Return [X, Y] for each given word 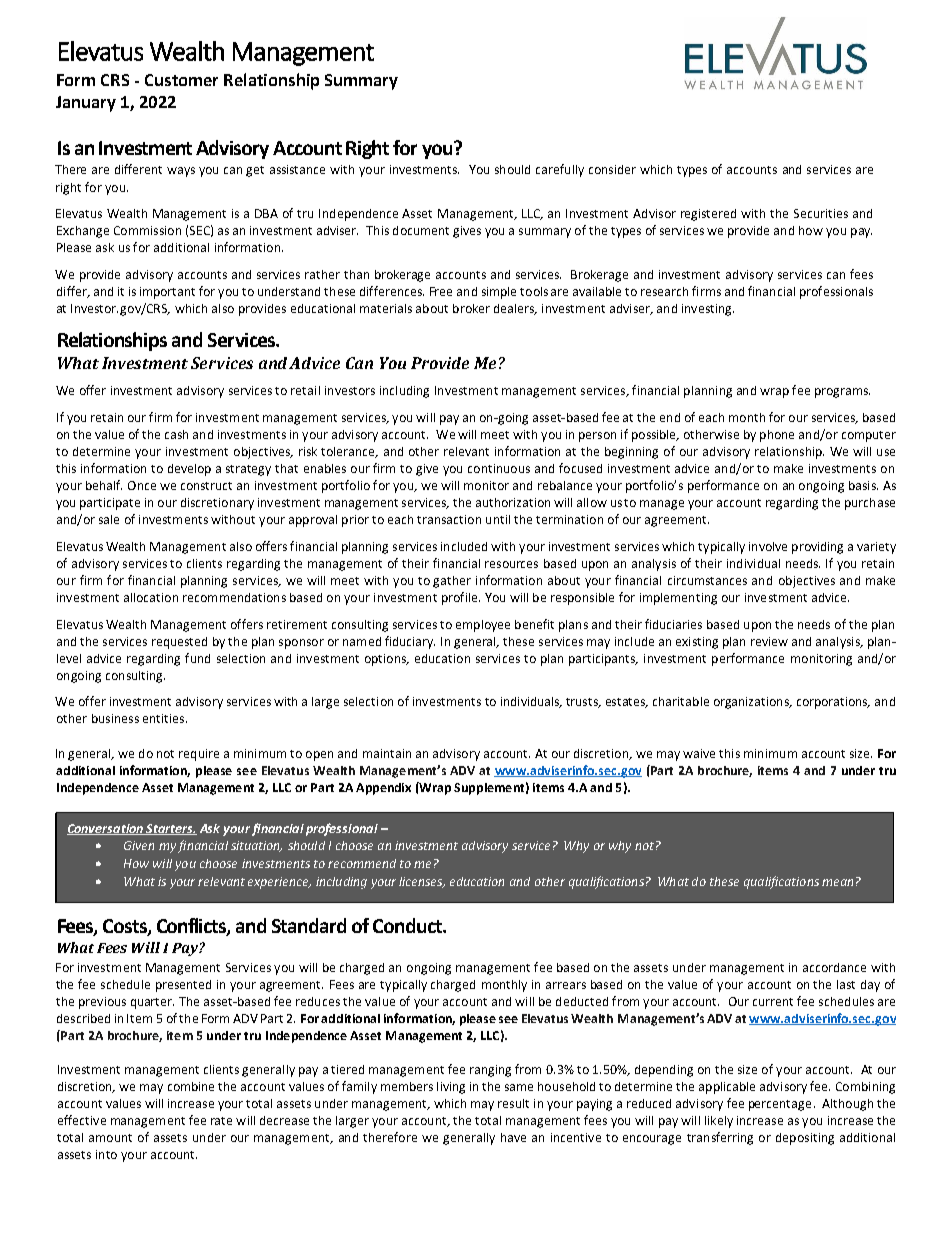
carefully [560, 170]
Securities [821, 213]
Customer [181, 80]
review [769, 641]
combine [191, 1086]
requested [179, 643]
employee [483, 626]
